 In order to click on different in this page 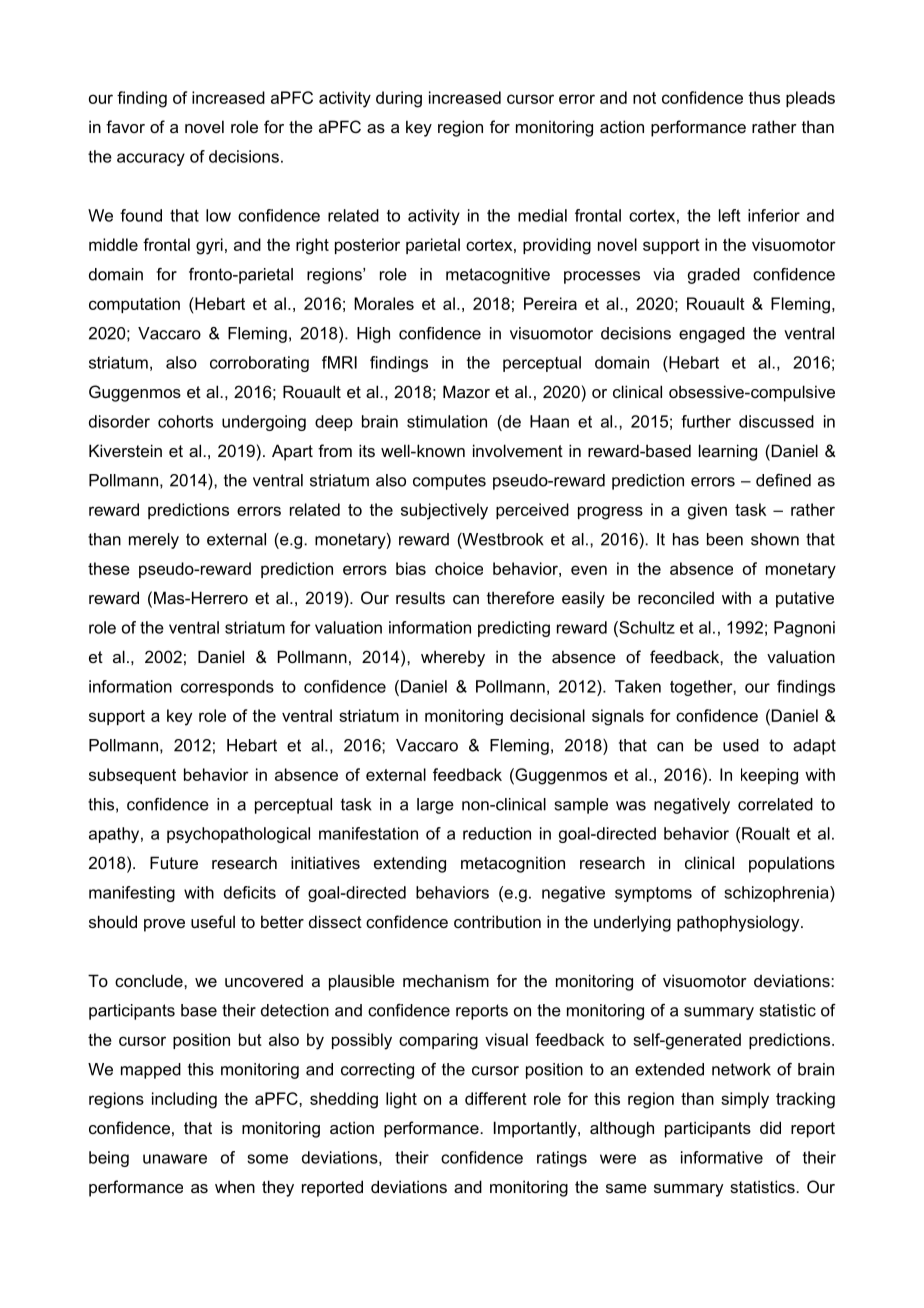, I will do `click(496, 1098)`.
